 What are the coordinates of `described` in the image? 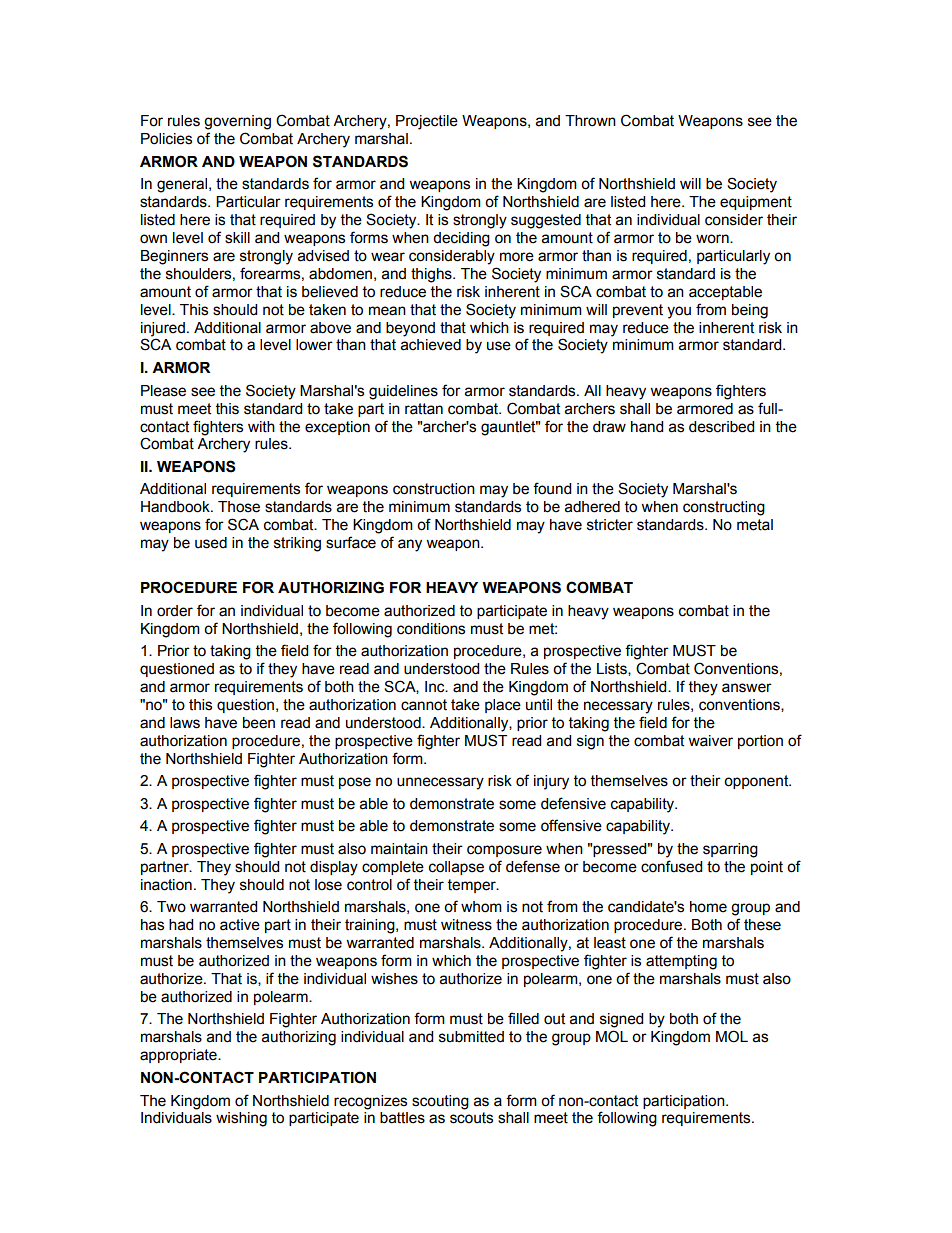 It's located at (721, 427).
